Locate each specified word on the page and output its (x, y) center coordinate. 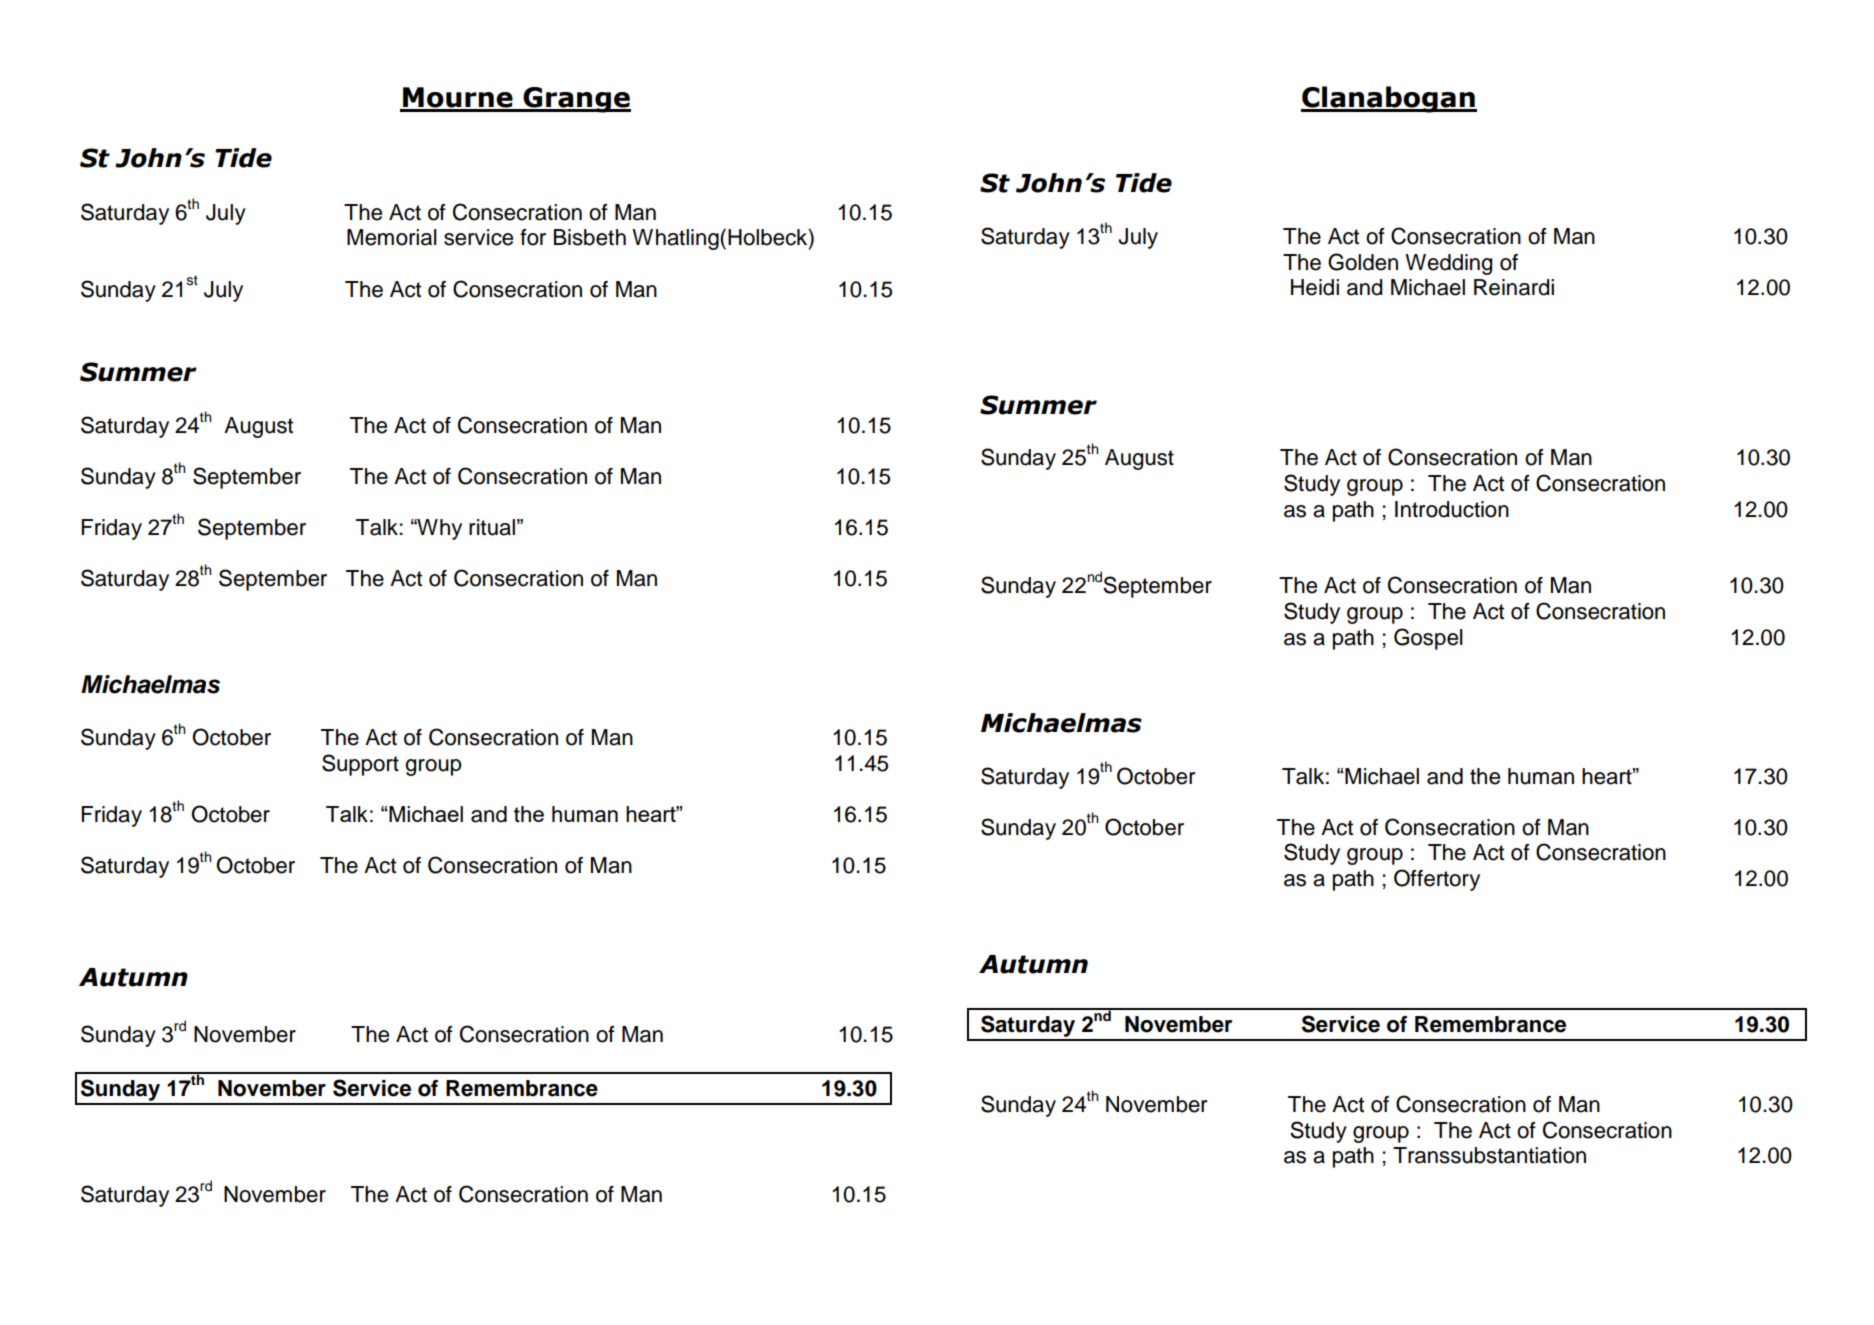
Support (360, 765)
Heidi (1315, 287)
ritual (492, 527)
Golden (1363, 262)
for (533, 237)
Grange (576, 100)
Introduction (1452, 509)
